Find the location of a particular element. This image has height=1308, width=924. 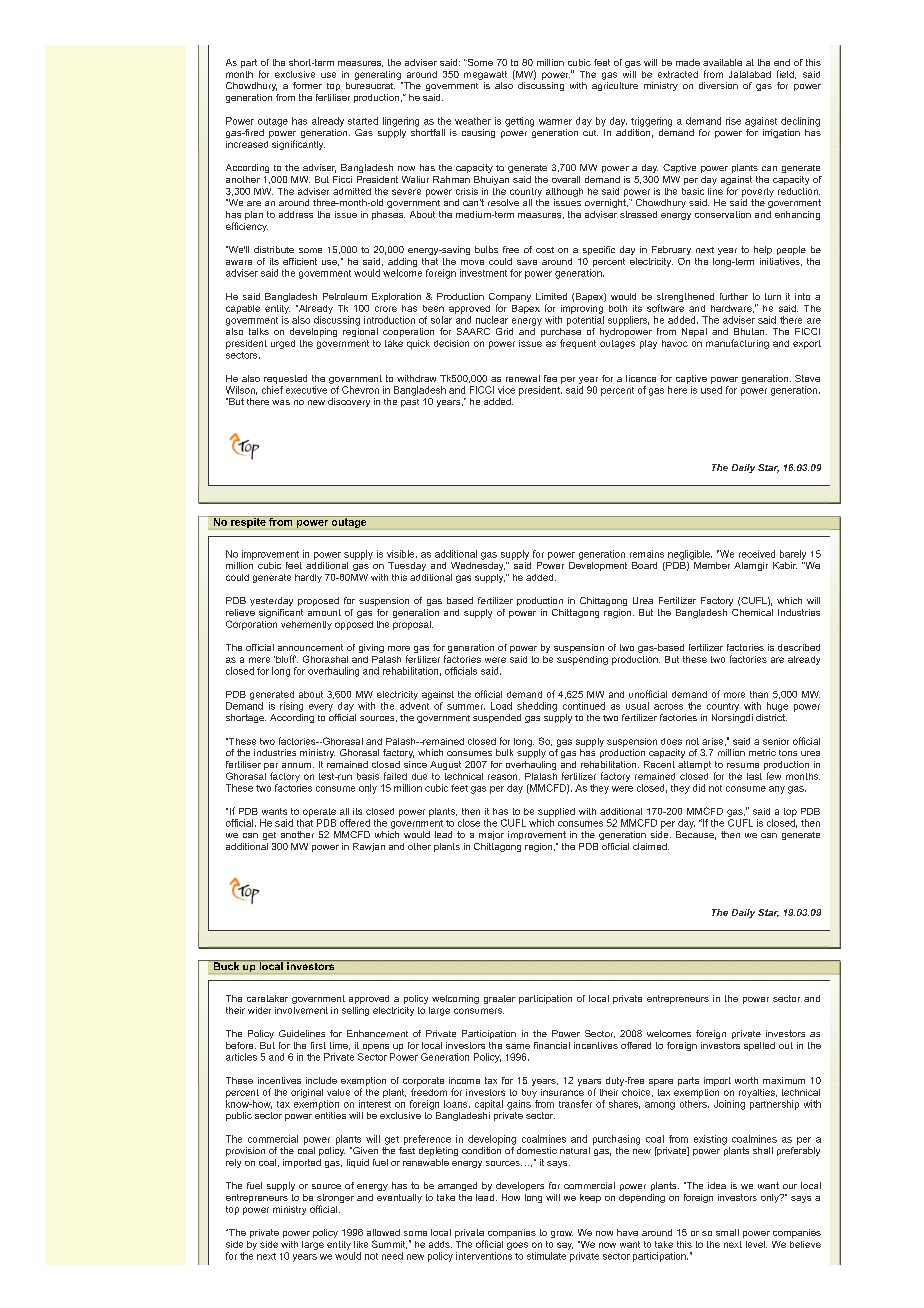

received is located at coordinates (757, 554).
